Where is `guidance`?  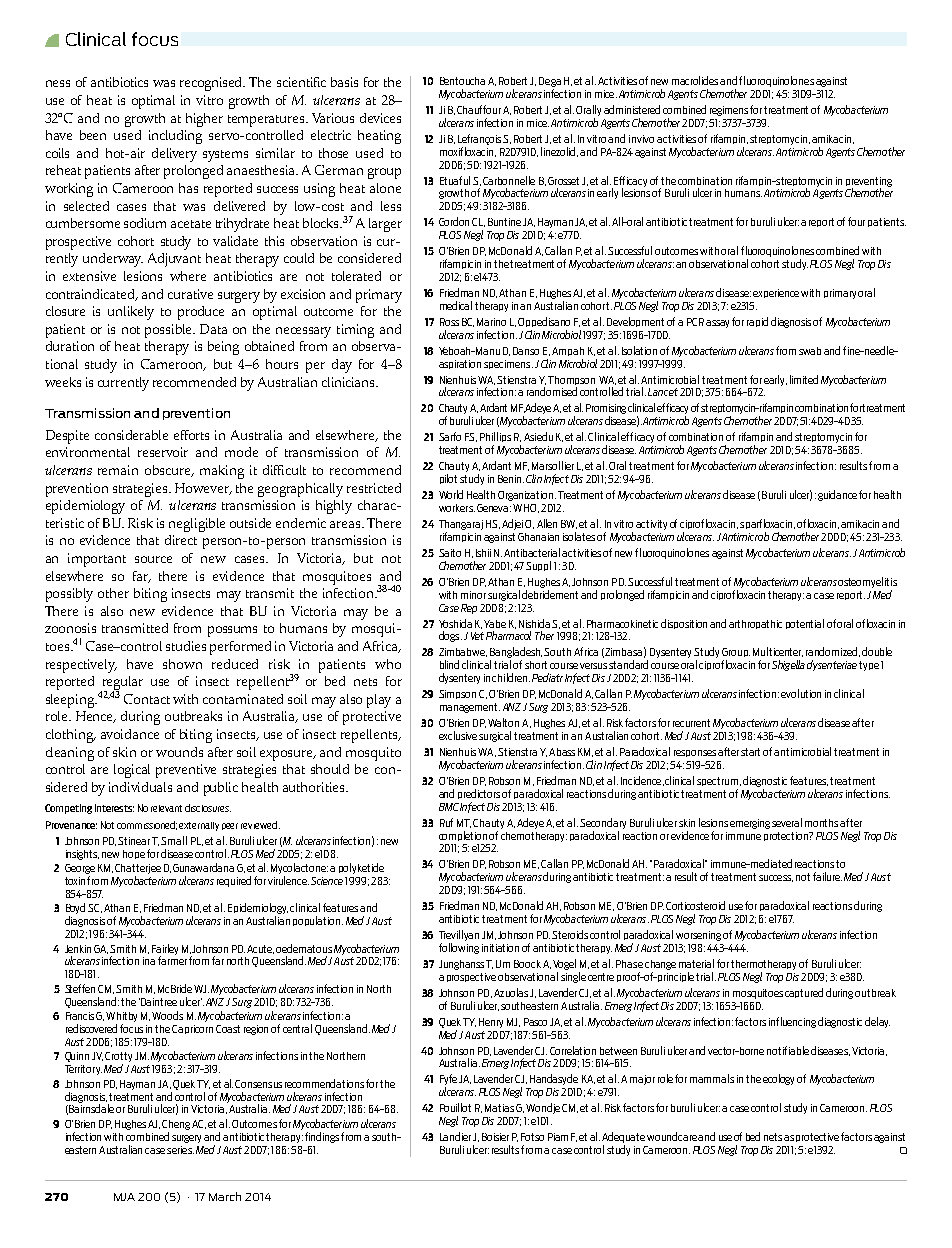
guidance is located at coordinates (837, 495).
